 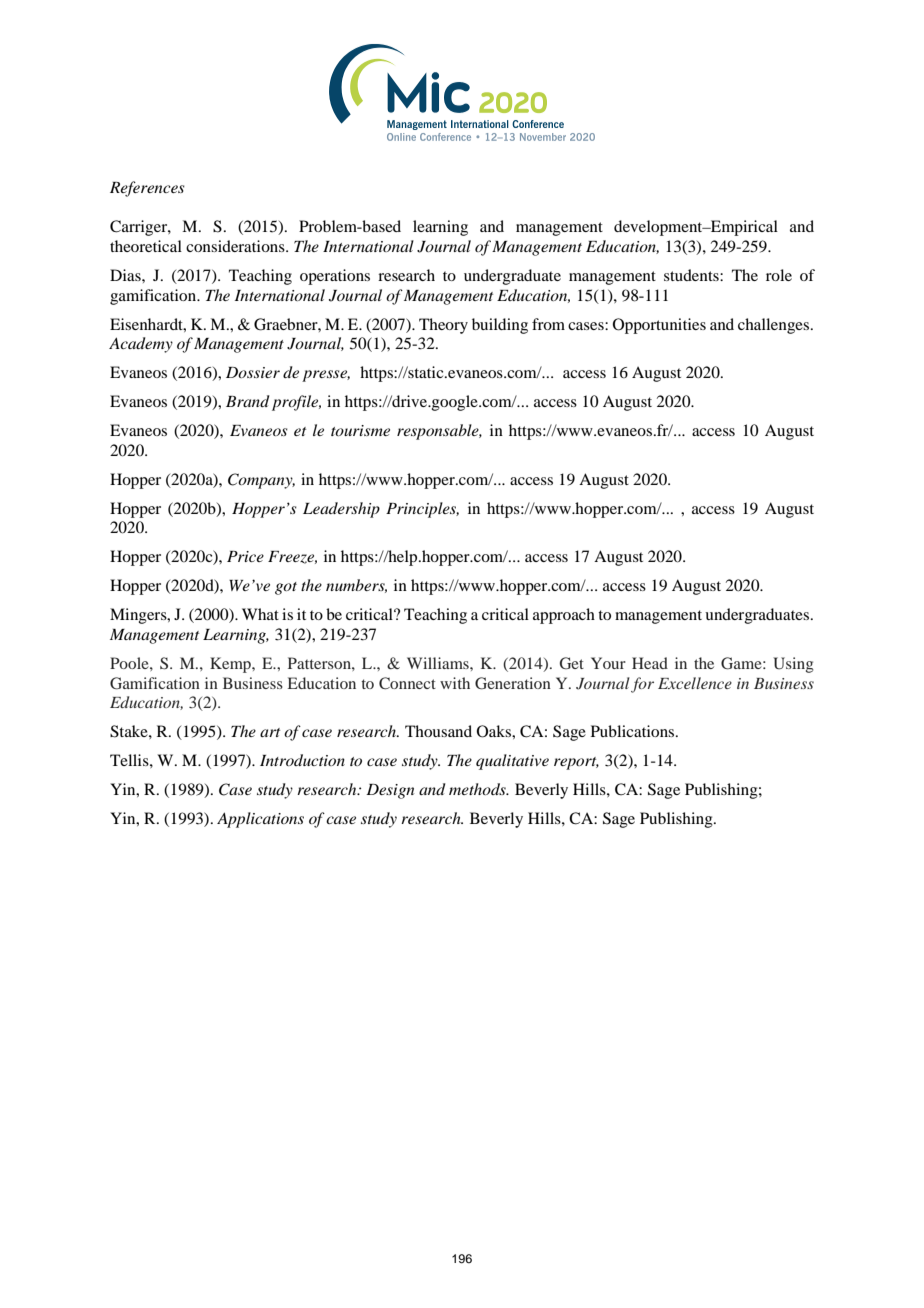 I want to click on Opportunities, so click(x=659, y=326).
